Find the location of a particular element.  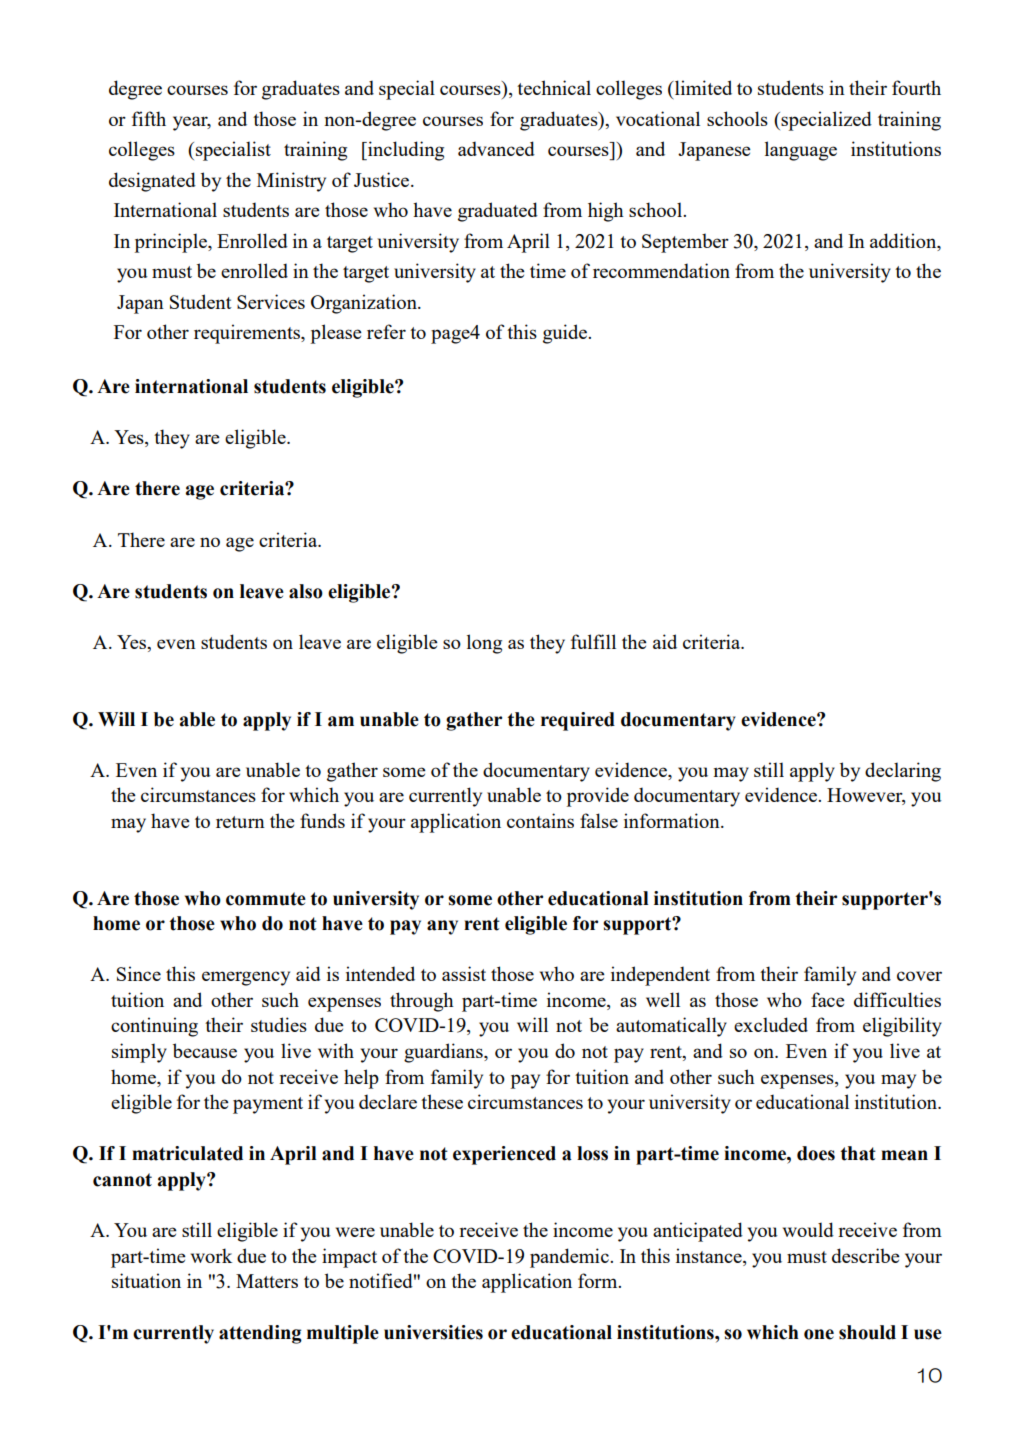

advanced is located at coordinates (496, 148).
